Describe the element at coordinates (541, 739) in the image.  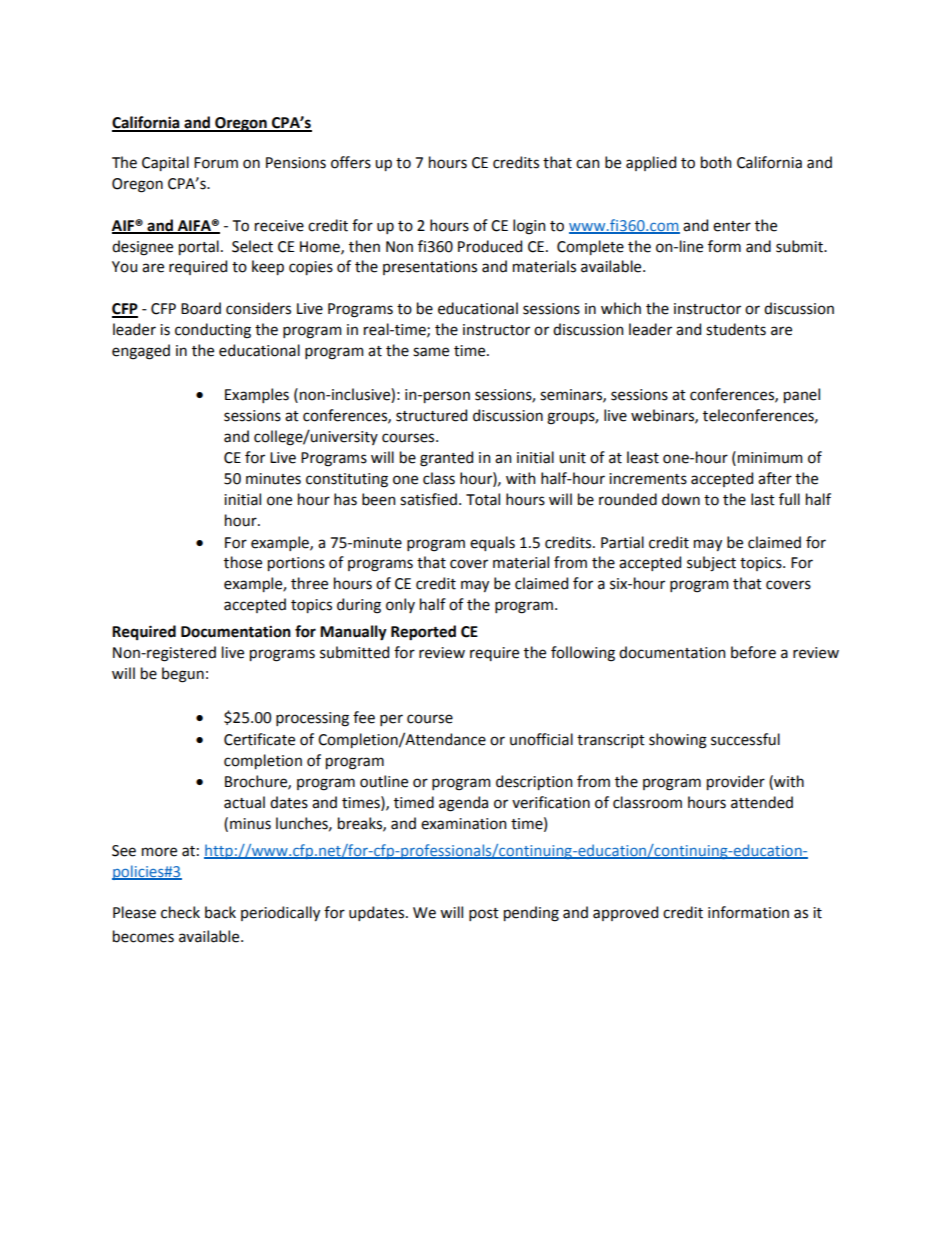
I see `unofficial` at that location.
